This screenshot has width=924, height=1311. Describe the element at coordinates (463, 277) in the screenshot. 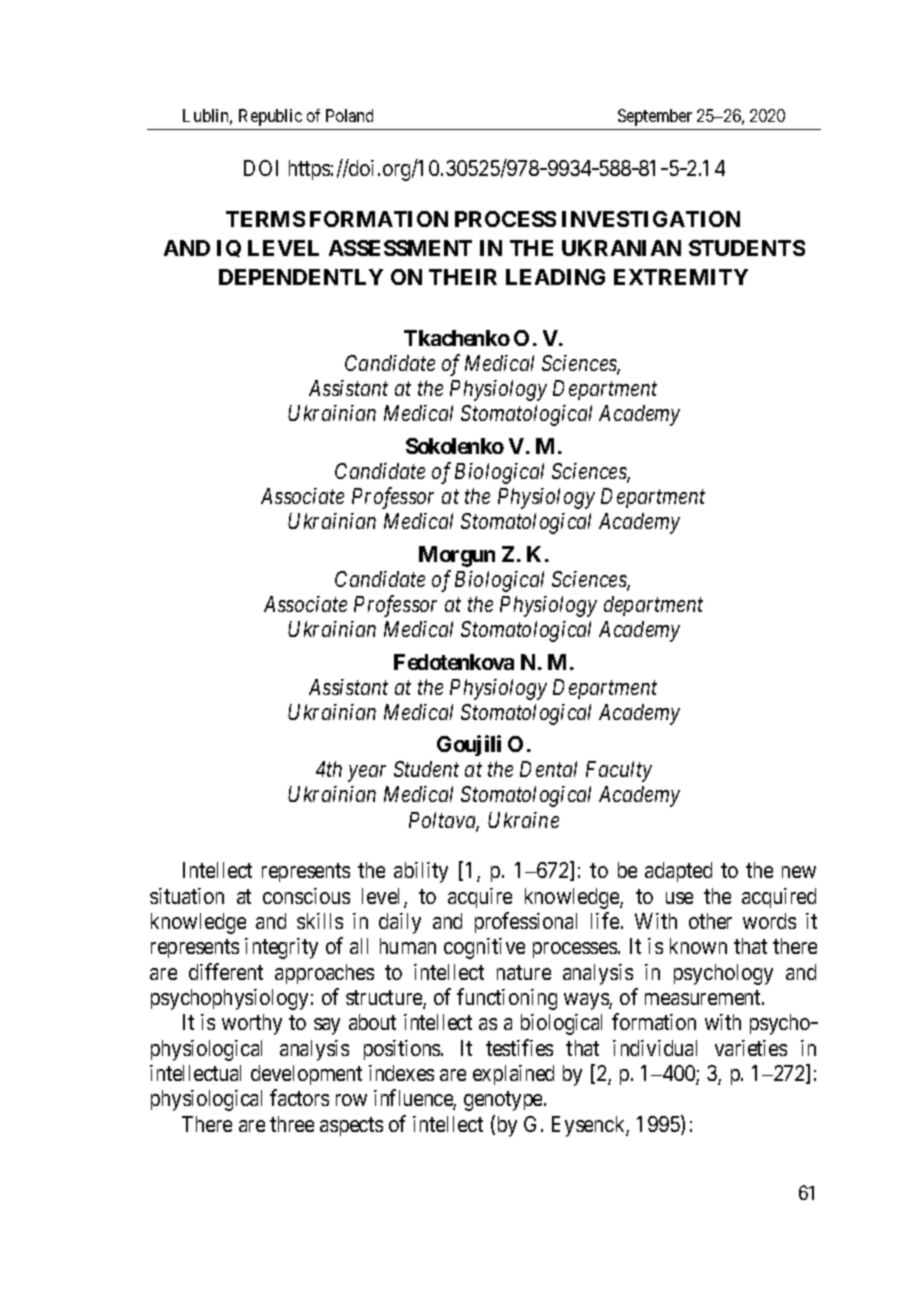

I see `THEIR` at that location.
